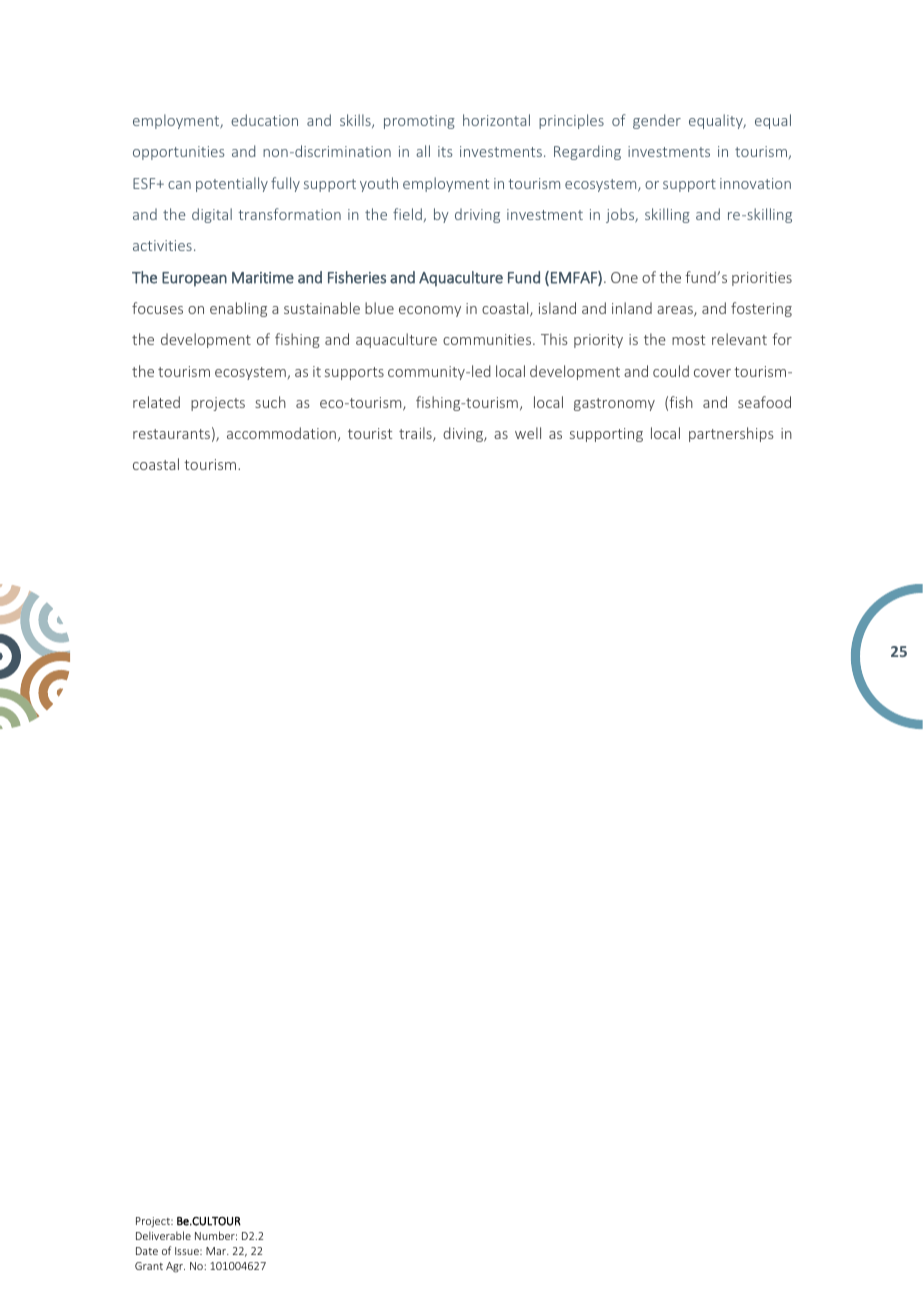 This screenshot has height=1309, width=924. Describe the element at coordinates (147, 1251) in the screenshot. I see `Date` at that location.
